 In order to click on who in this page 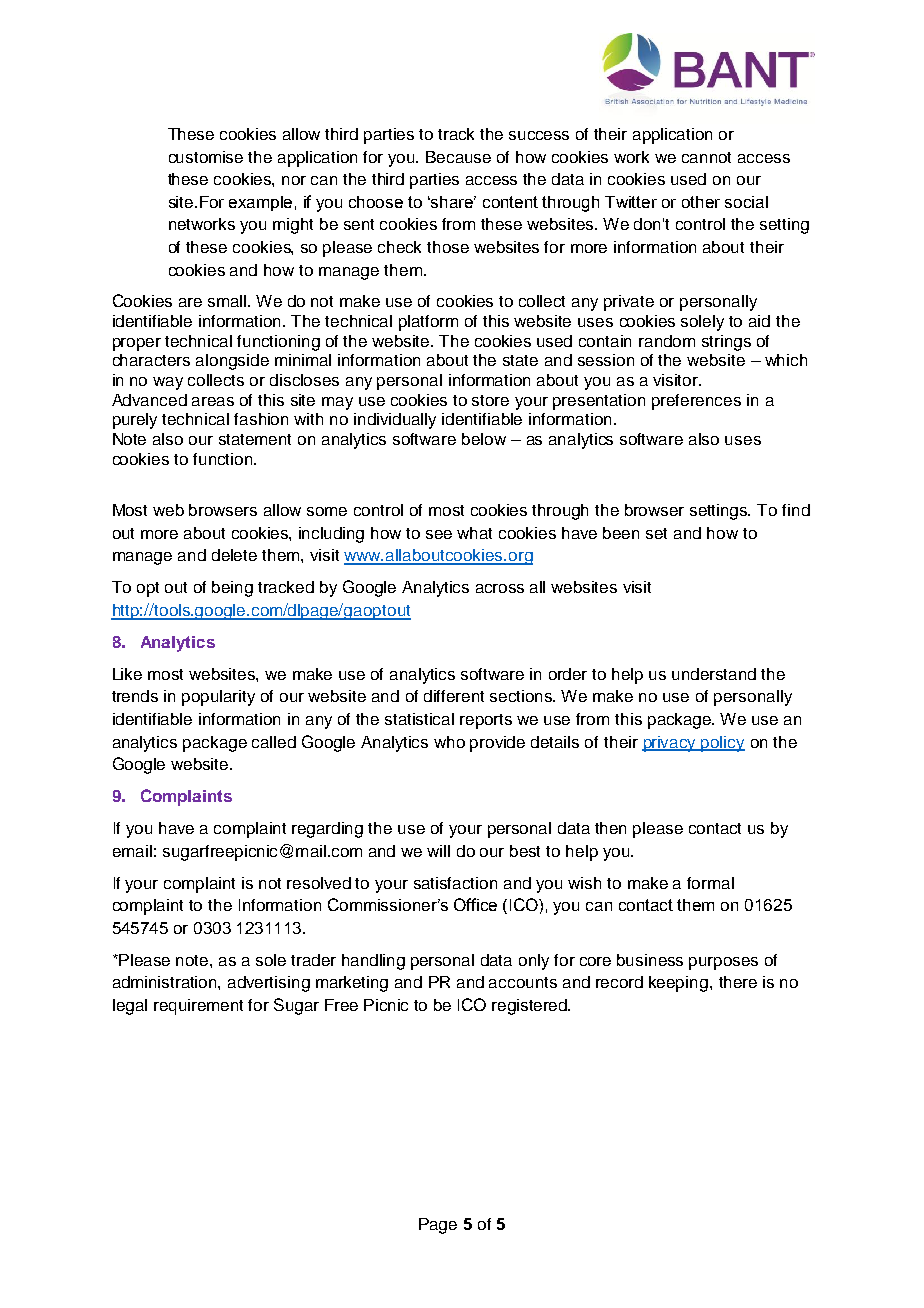, I will do `click(449, 742)`.
